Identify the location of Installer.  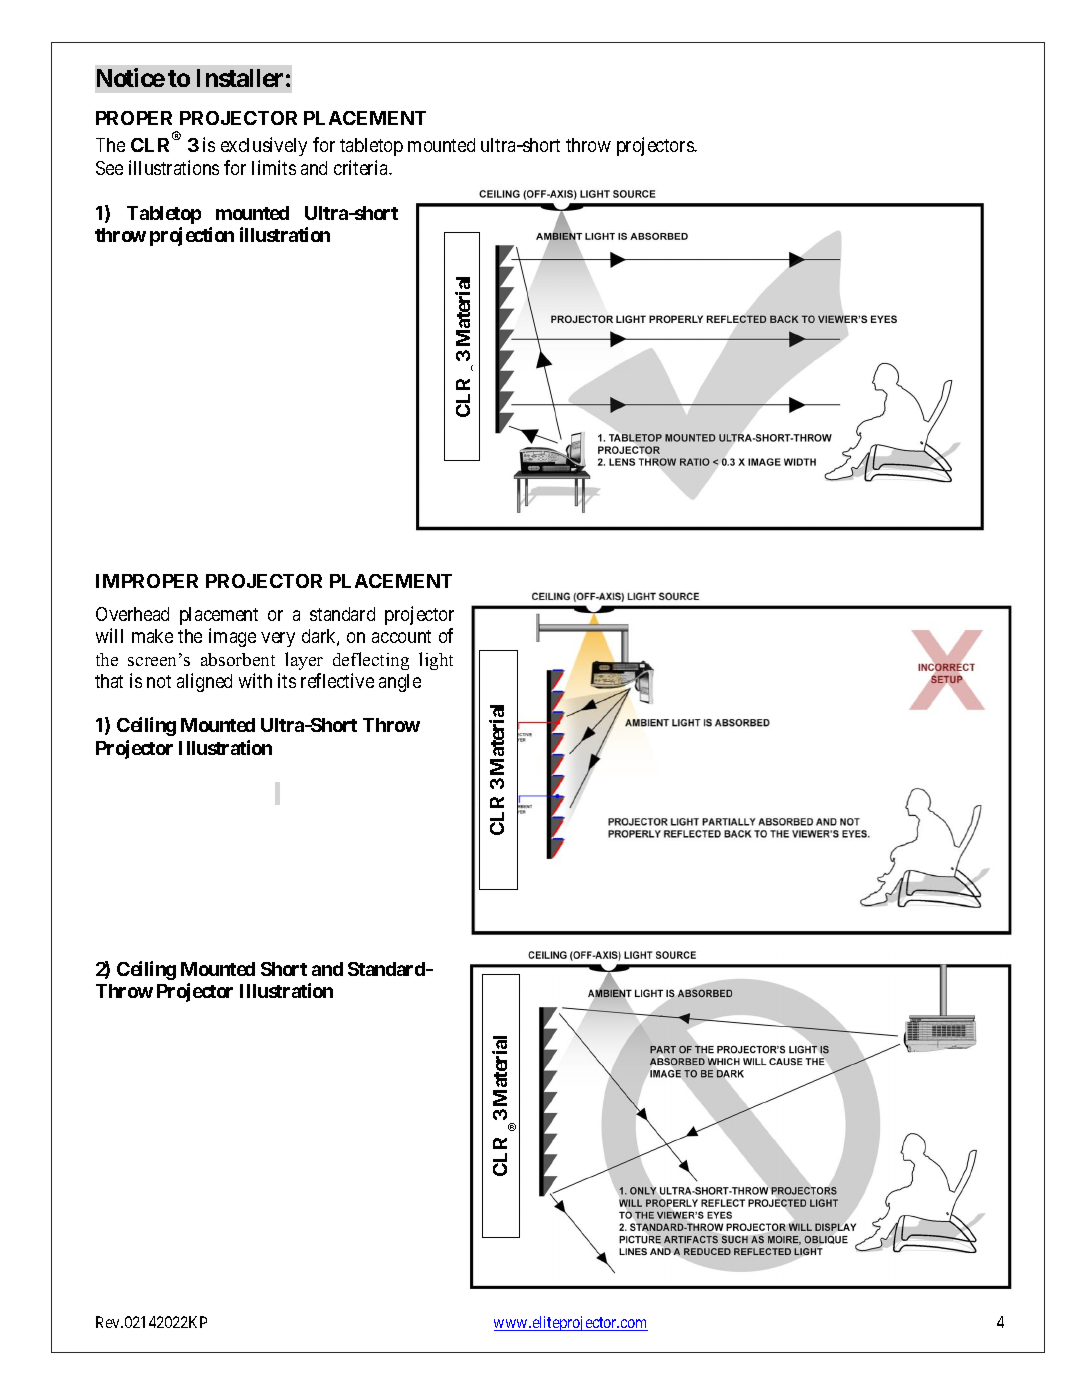
(240, 78).
